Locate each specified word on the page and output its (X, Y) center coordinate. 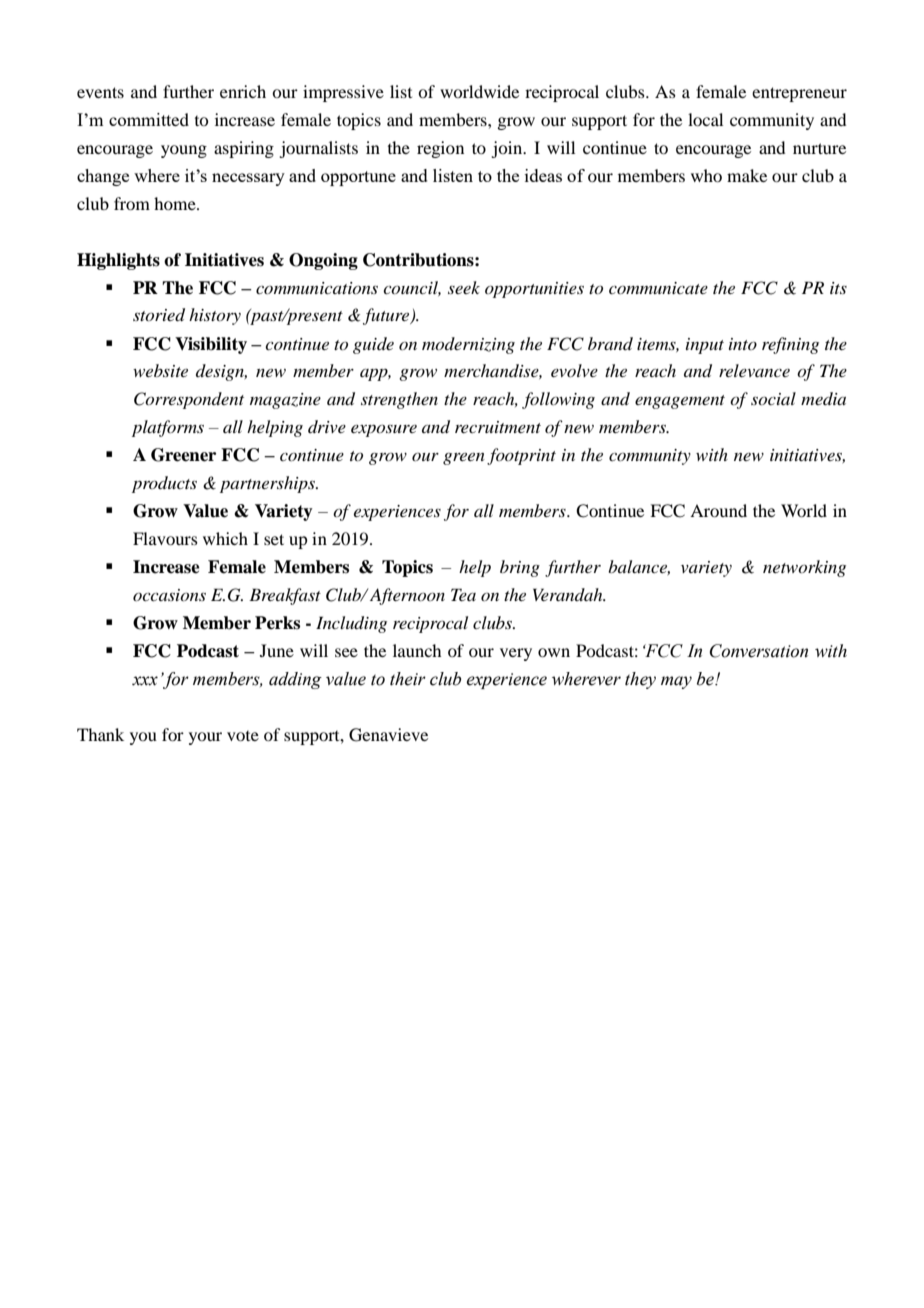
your (205, 738)
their (408, 679)
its (838, 288)
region (440, 149)
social (773, 398)
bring (520, 568)
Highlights (118, 261)
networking (804, 568)
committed (149, 119)
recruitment (498, 427)
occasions (169, 595)
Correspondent (189, 400)
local (705, 119)
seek (464, 287)
